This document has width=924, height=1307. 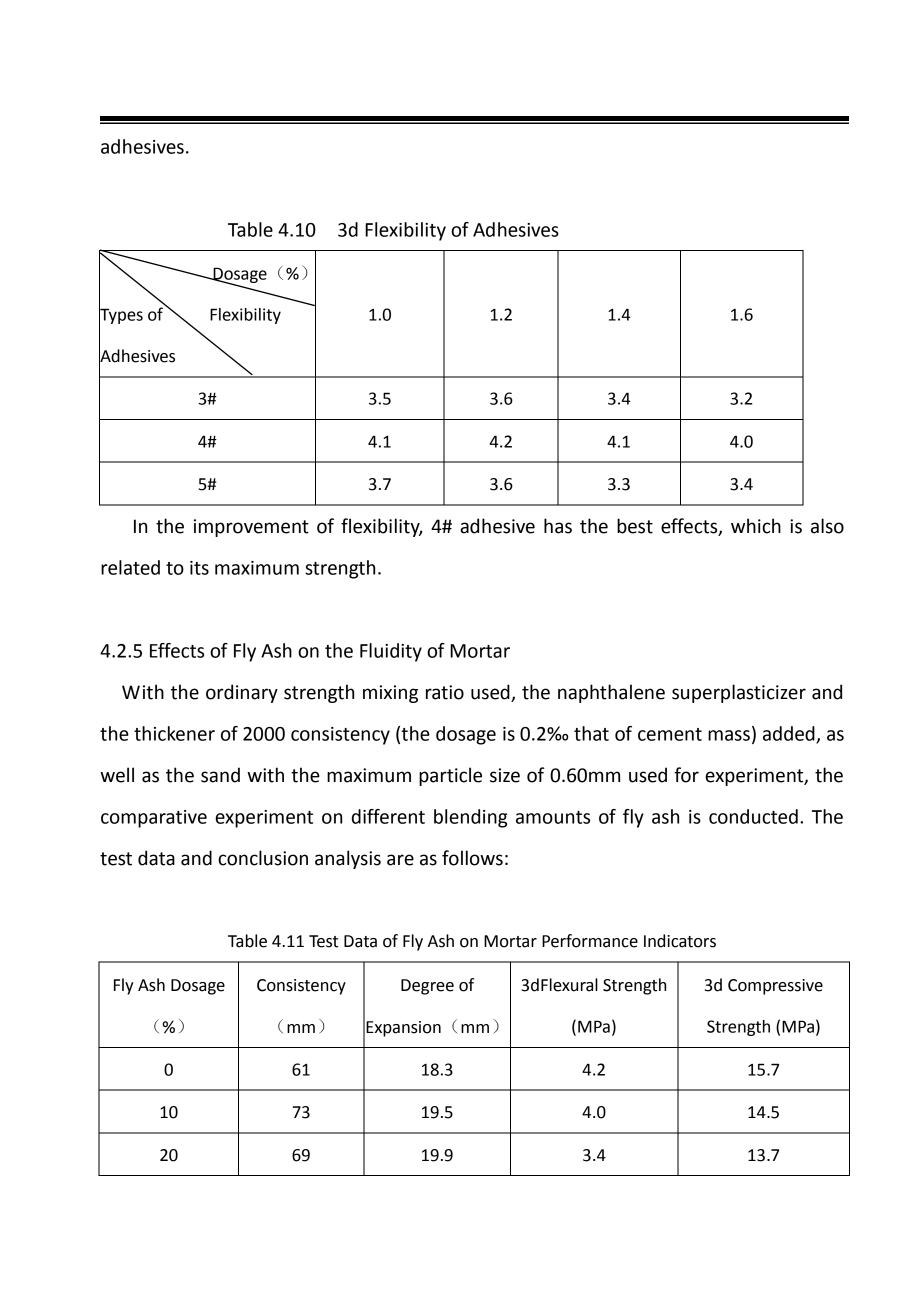 What do you see at coordinates (470, 818) in the document?
I see `blending` at bounding box center [470, 818].
